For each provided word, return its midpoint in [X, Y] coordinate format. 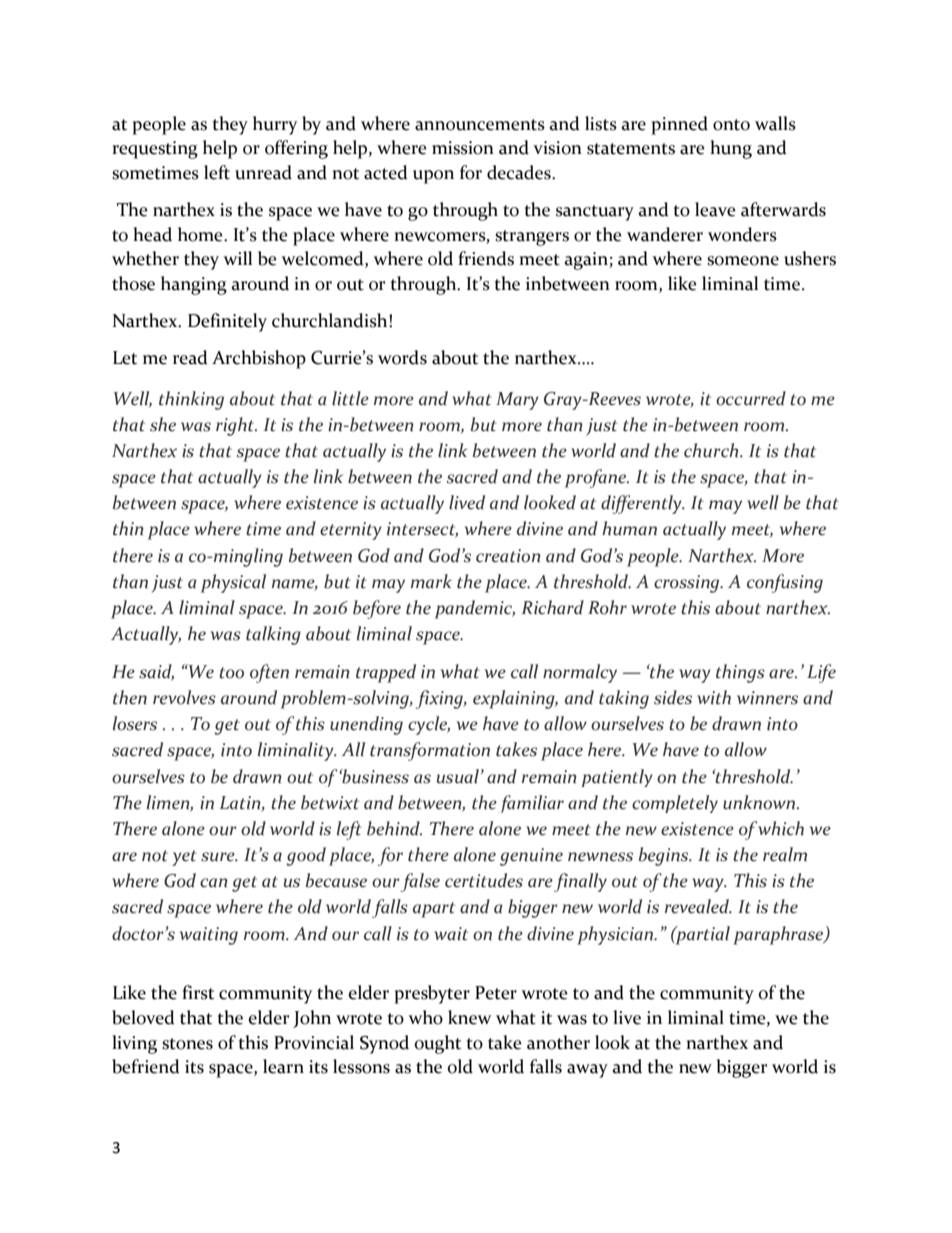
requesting [155, 150]
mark [431, 581]
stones [187, 1044]
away [587, 1071]
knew [469, 1017]
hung [731, 149]
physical [233, 583]
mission [463, 148]
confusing [785, 583]
